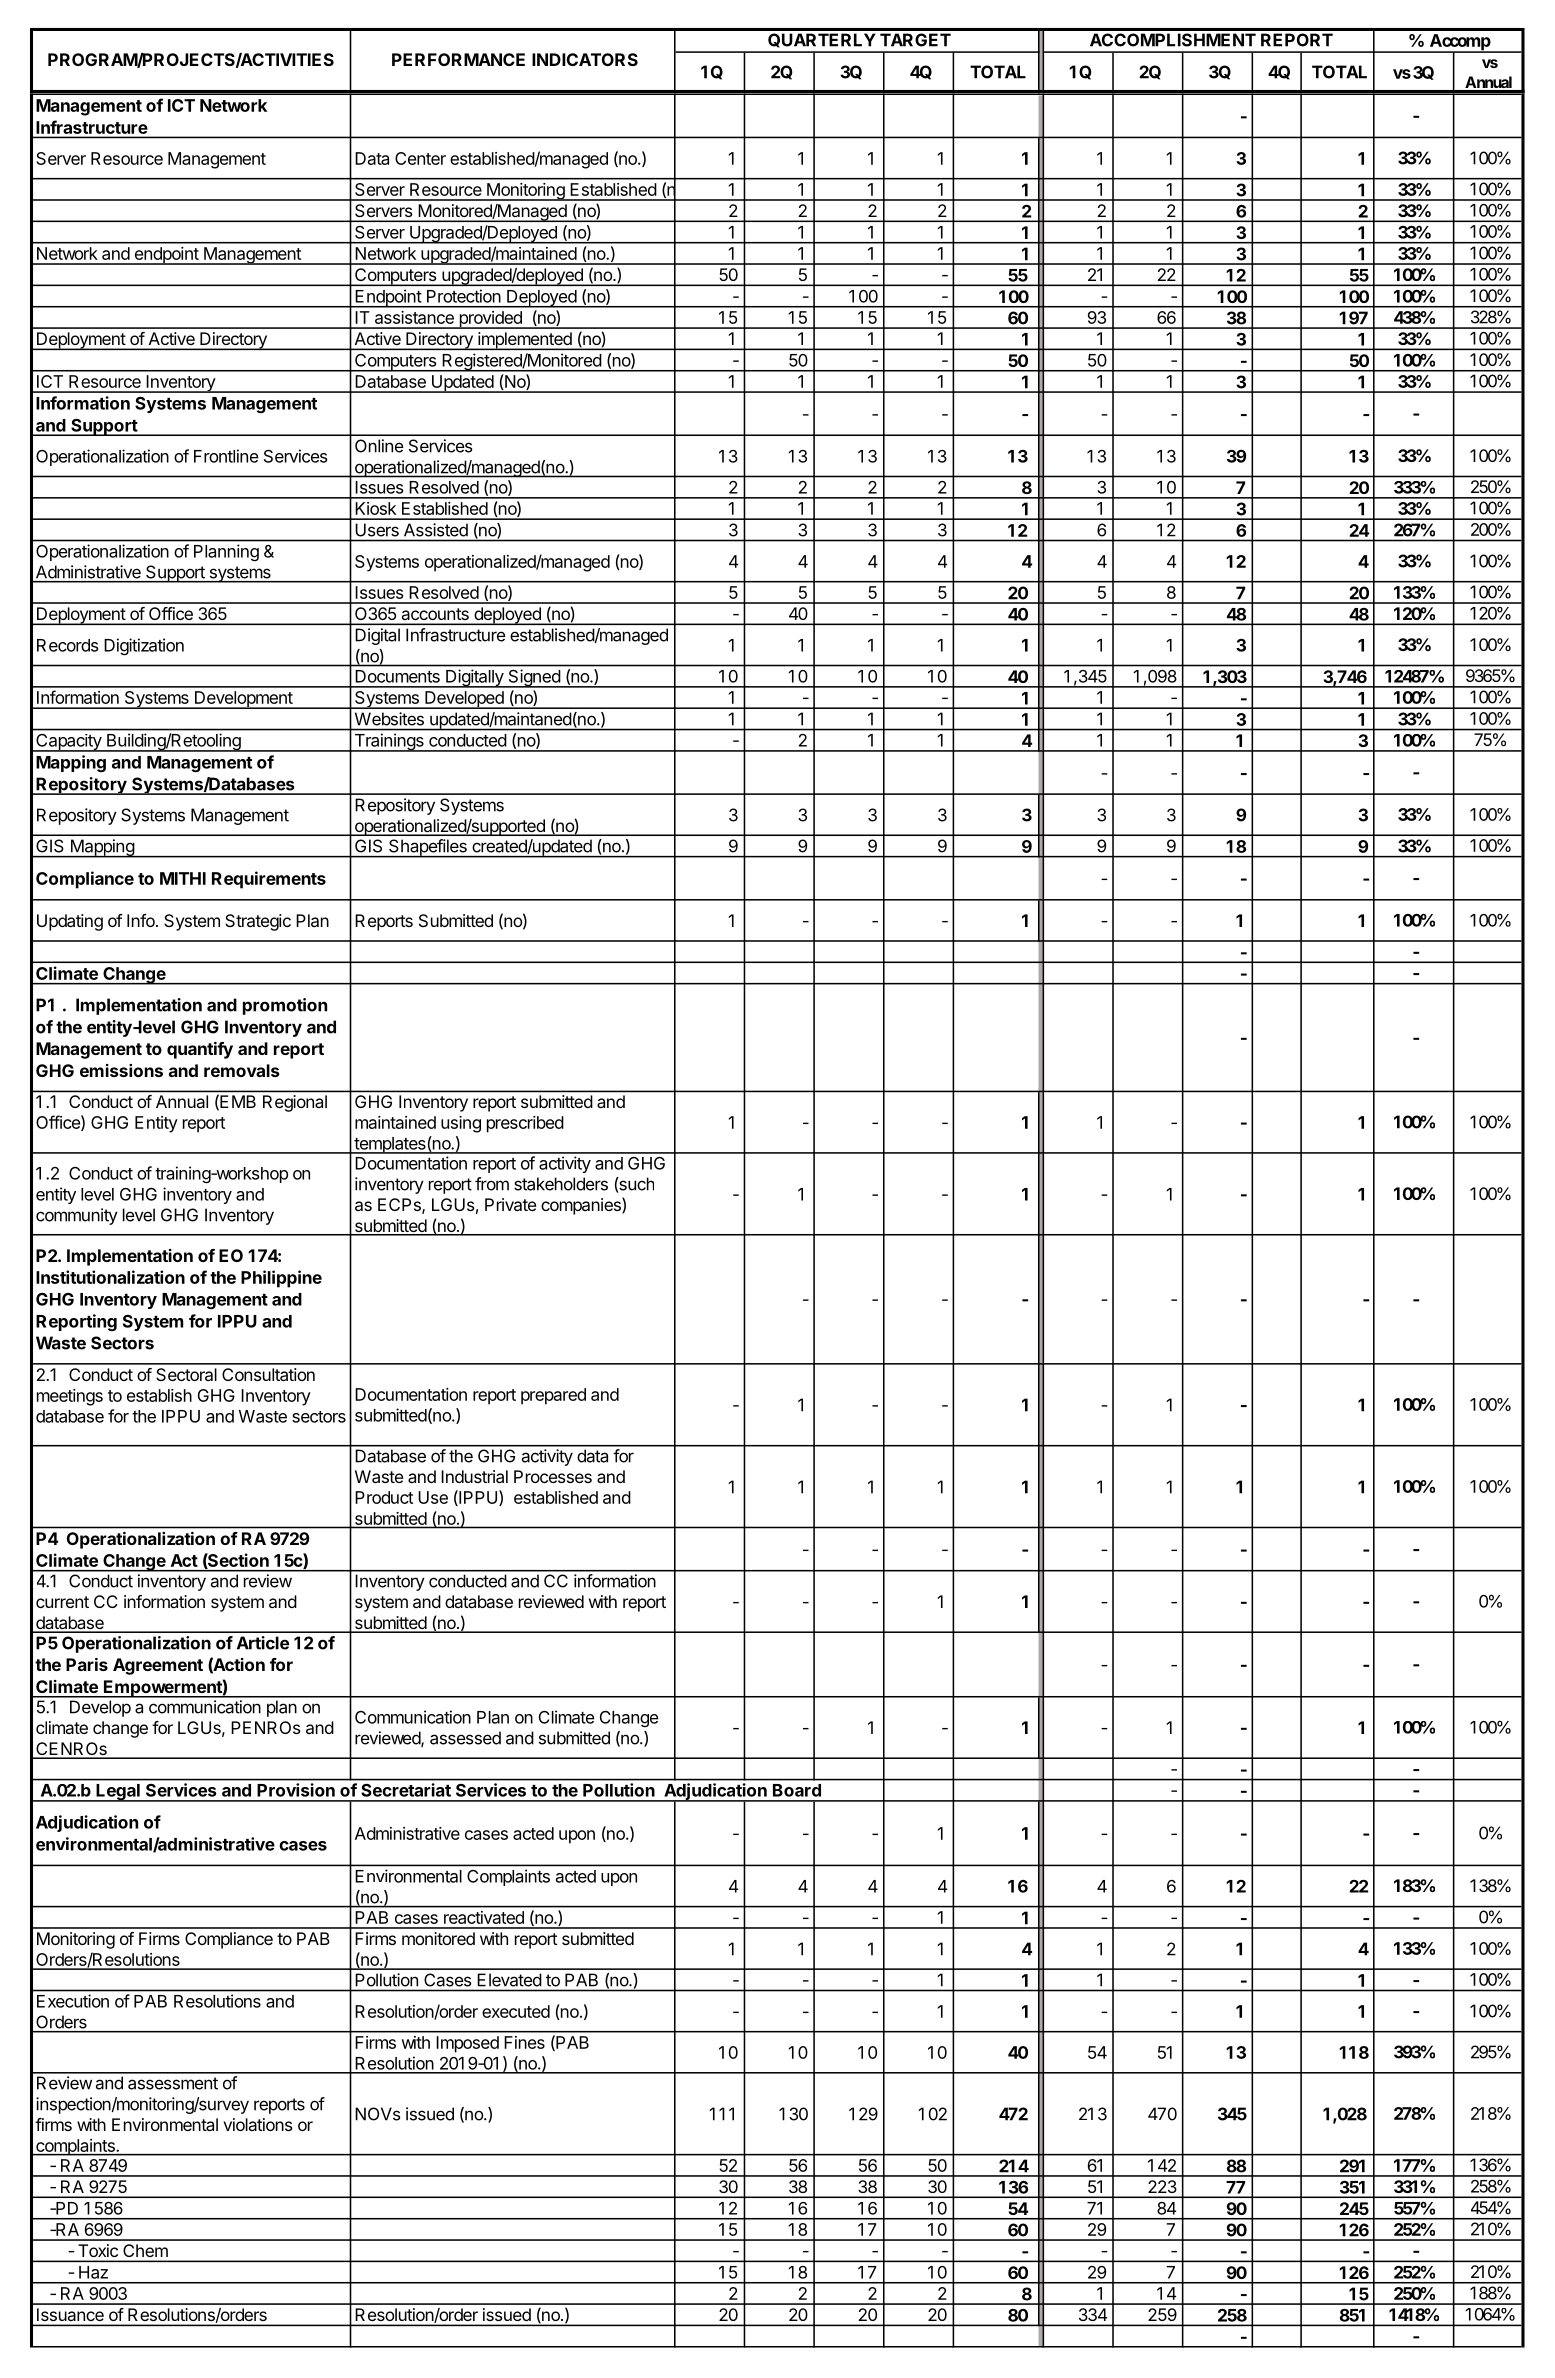  I want to click on Center, so click(420, 158).
